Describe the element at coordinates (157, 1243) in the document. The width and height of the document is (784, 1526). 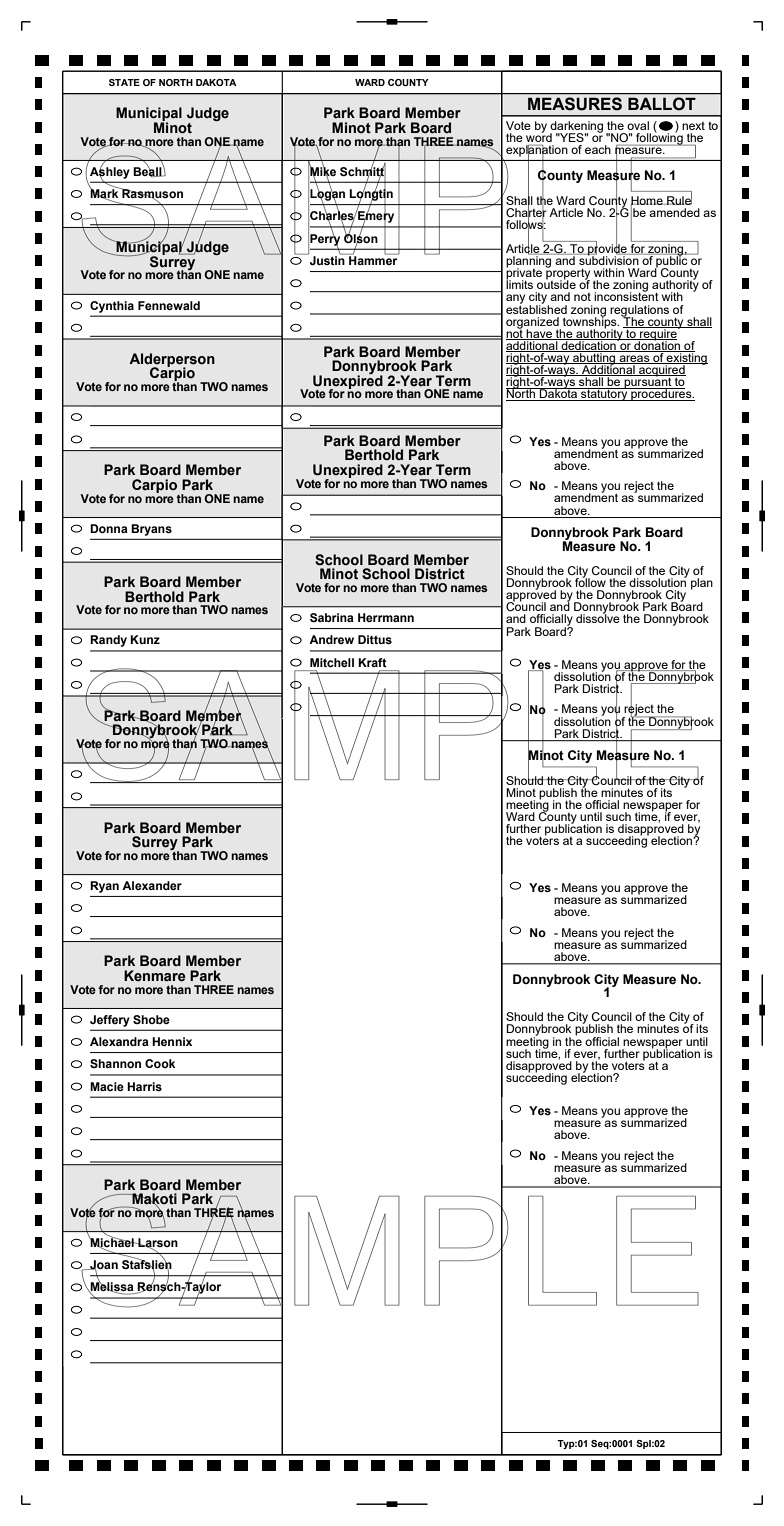
I see `Larson` at that location.
